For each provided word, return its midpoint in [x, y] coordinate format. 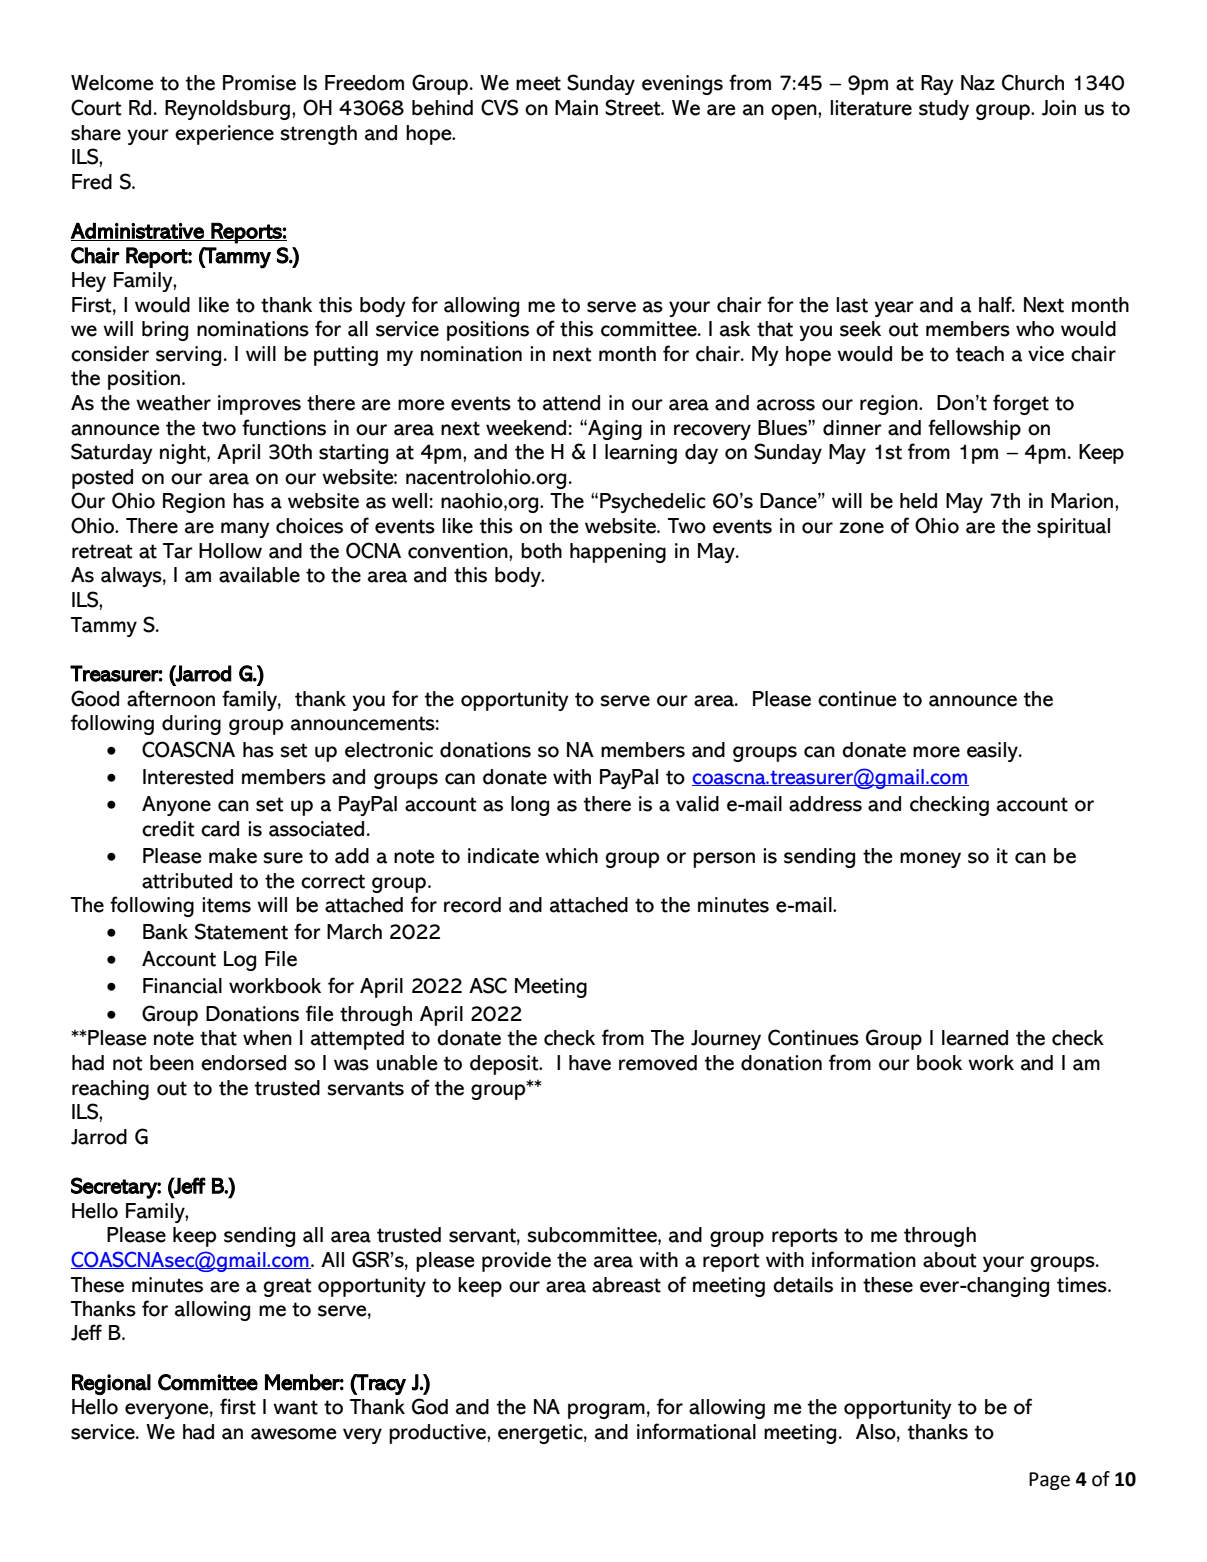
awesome [294, 1434]
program [606, 1411]
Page [1049, 1481]
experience [224, 135]
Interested [188, 777]
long [530, 806]
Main [576, 108]
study [944, 110]
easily [993, 752]
